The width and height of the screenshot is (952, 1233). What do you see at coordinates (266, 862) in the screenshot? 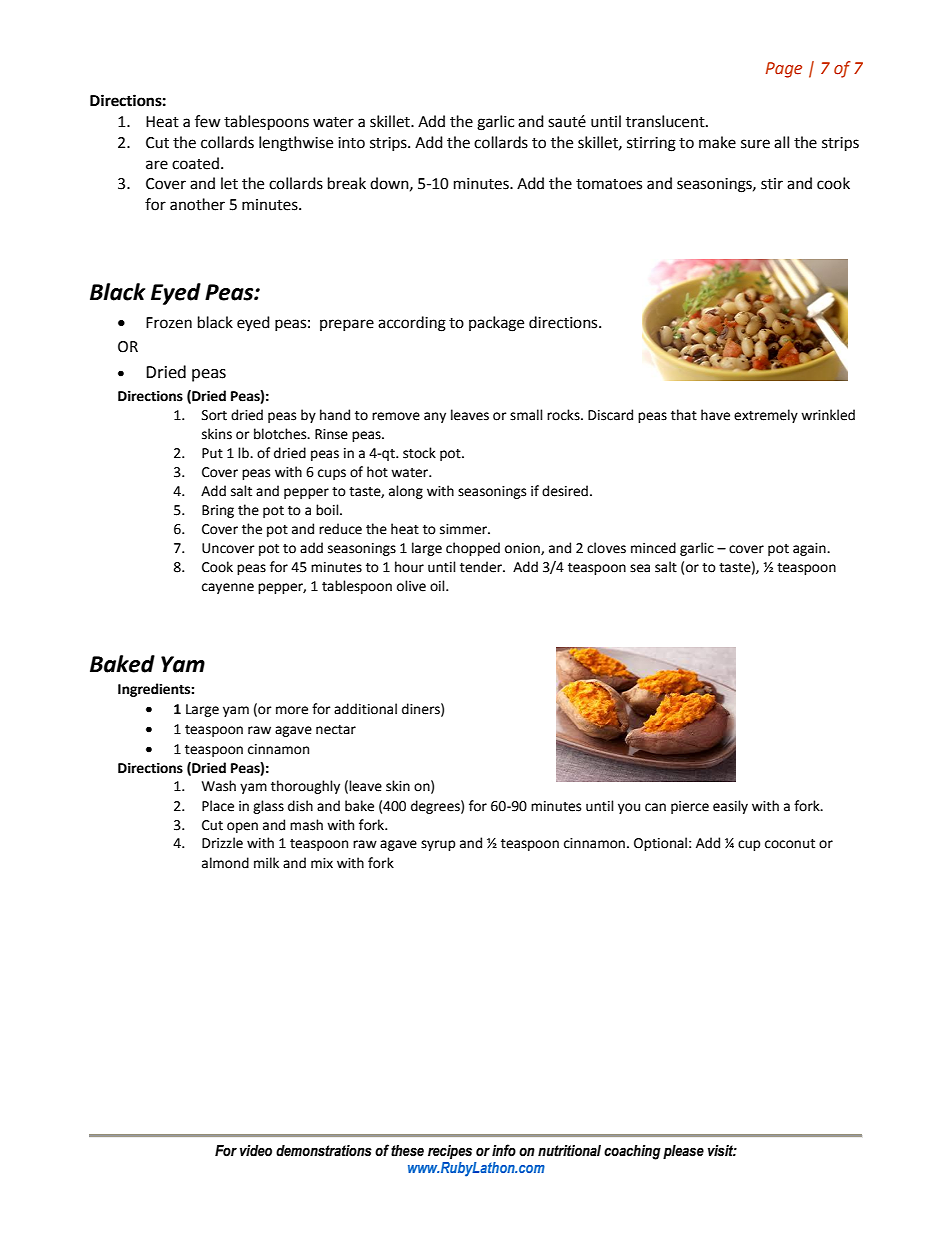
I see `milk` at bounding box center [266, 862].
